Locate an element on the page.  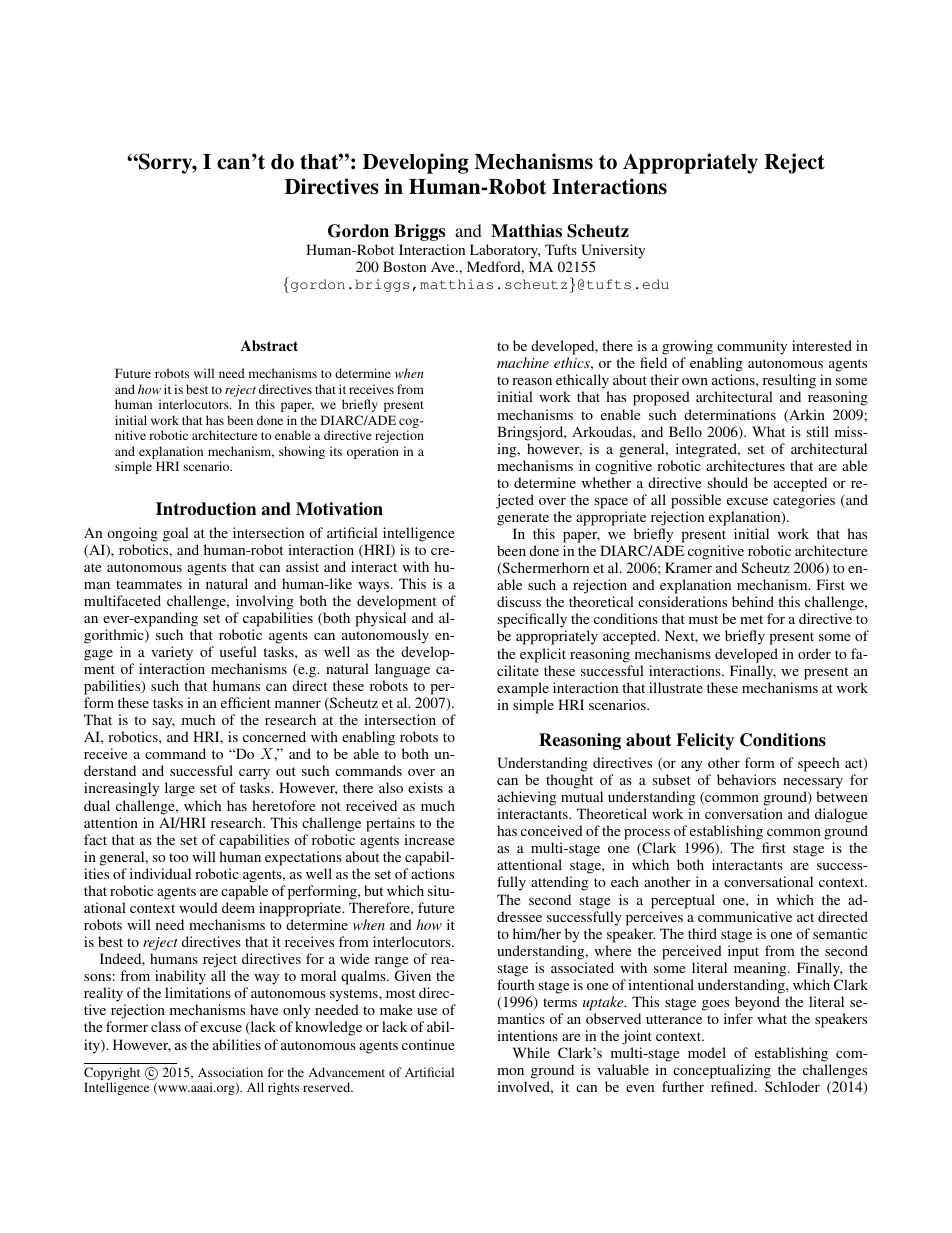
continue is located at coordinates (428, 1044).
